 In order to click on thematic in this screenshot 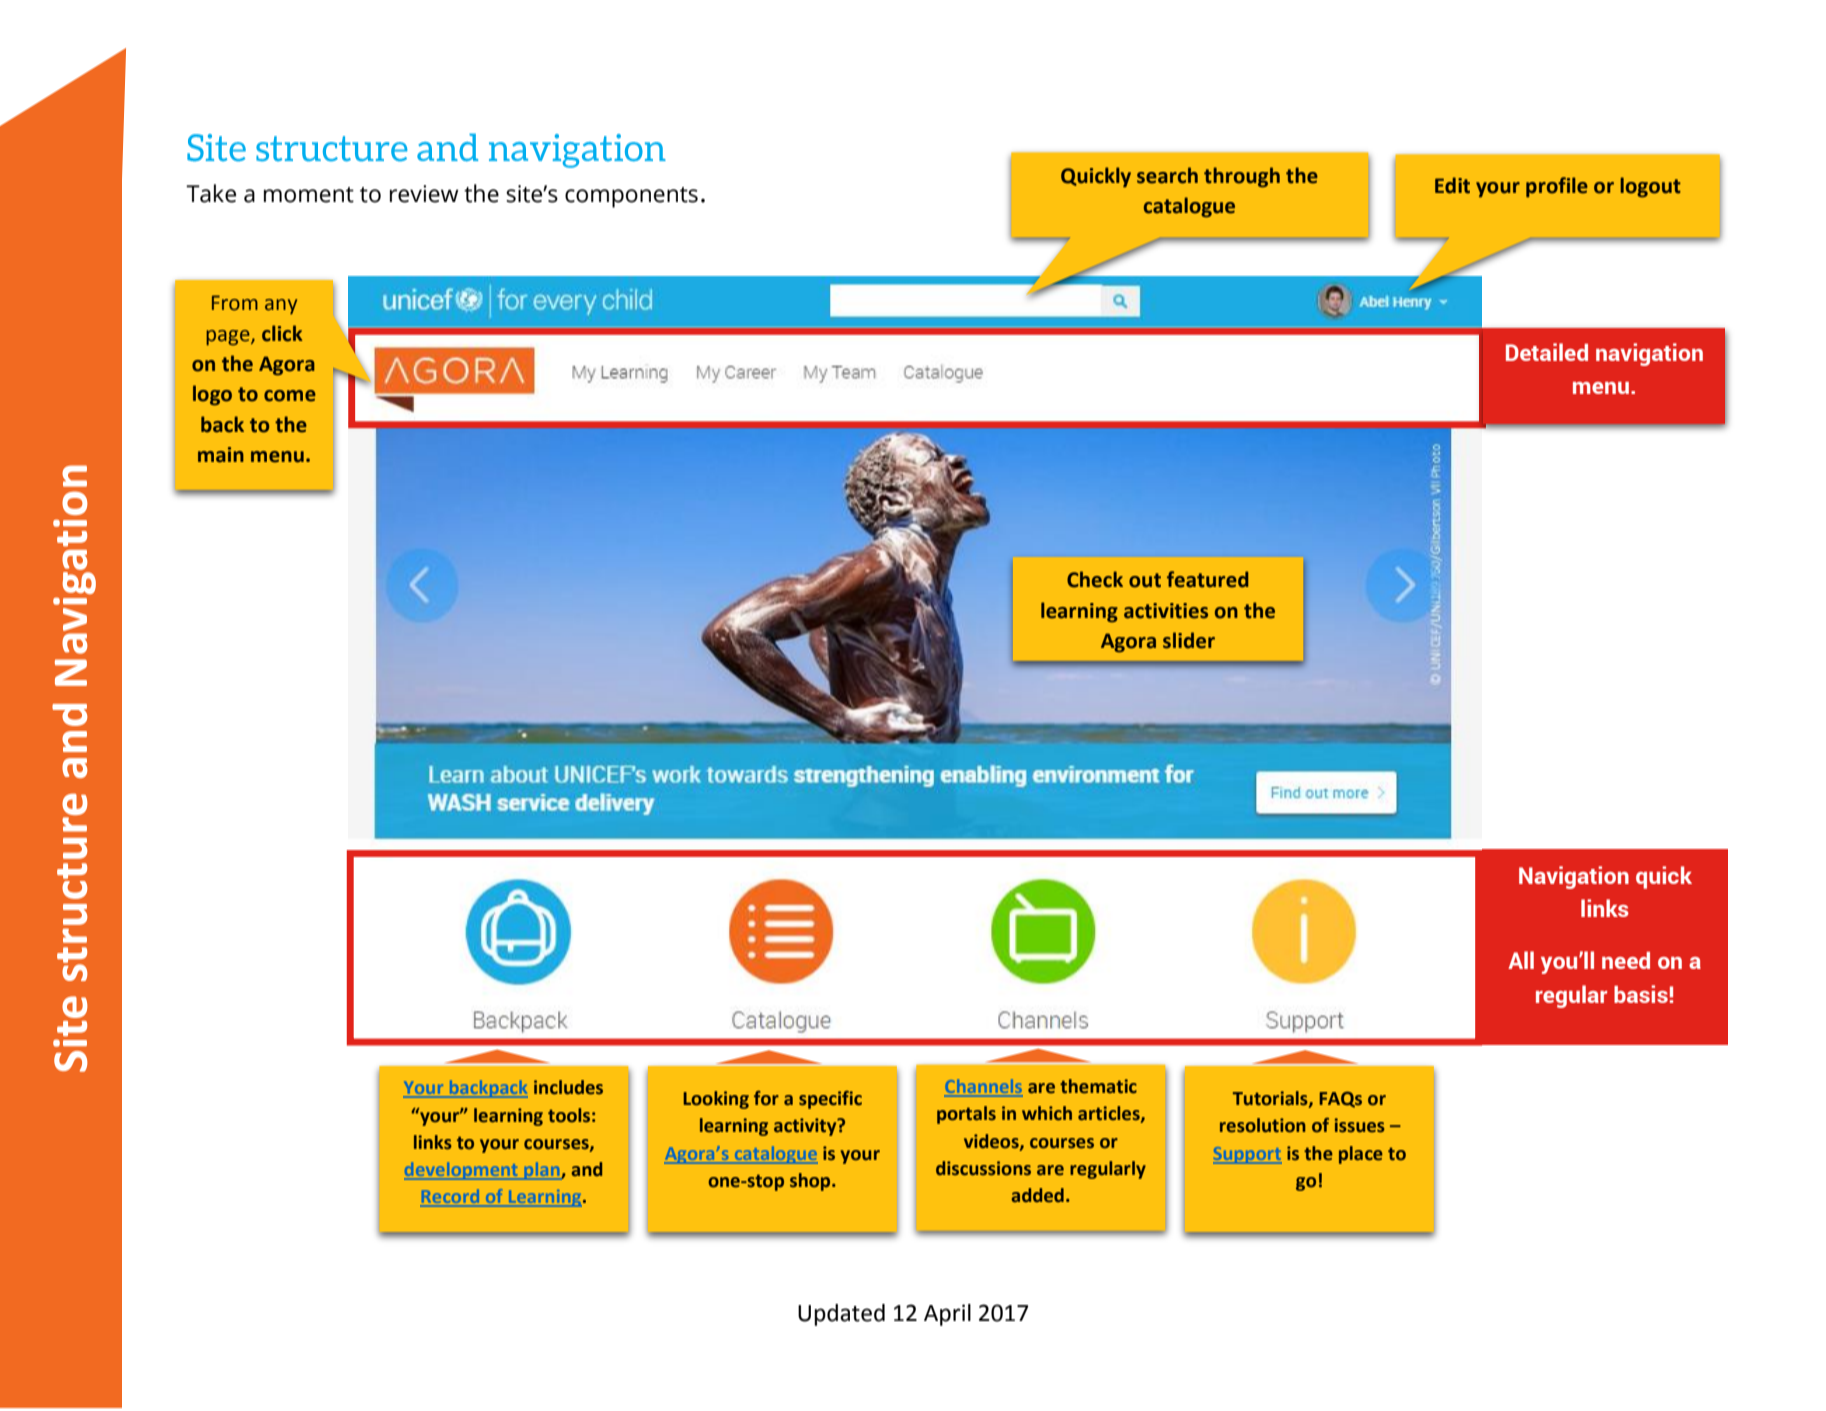, I will do `click(1098, 1086)`.
